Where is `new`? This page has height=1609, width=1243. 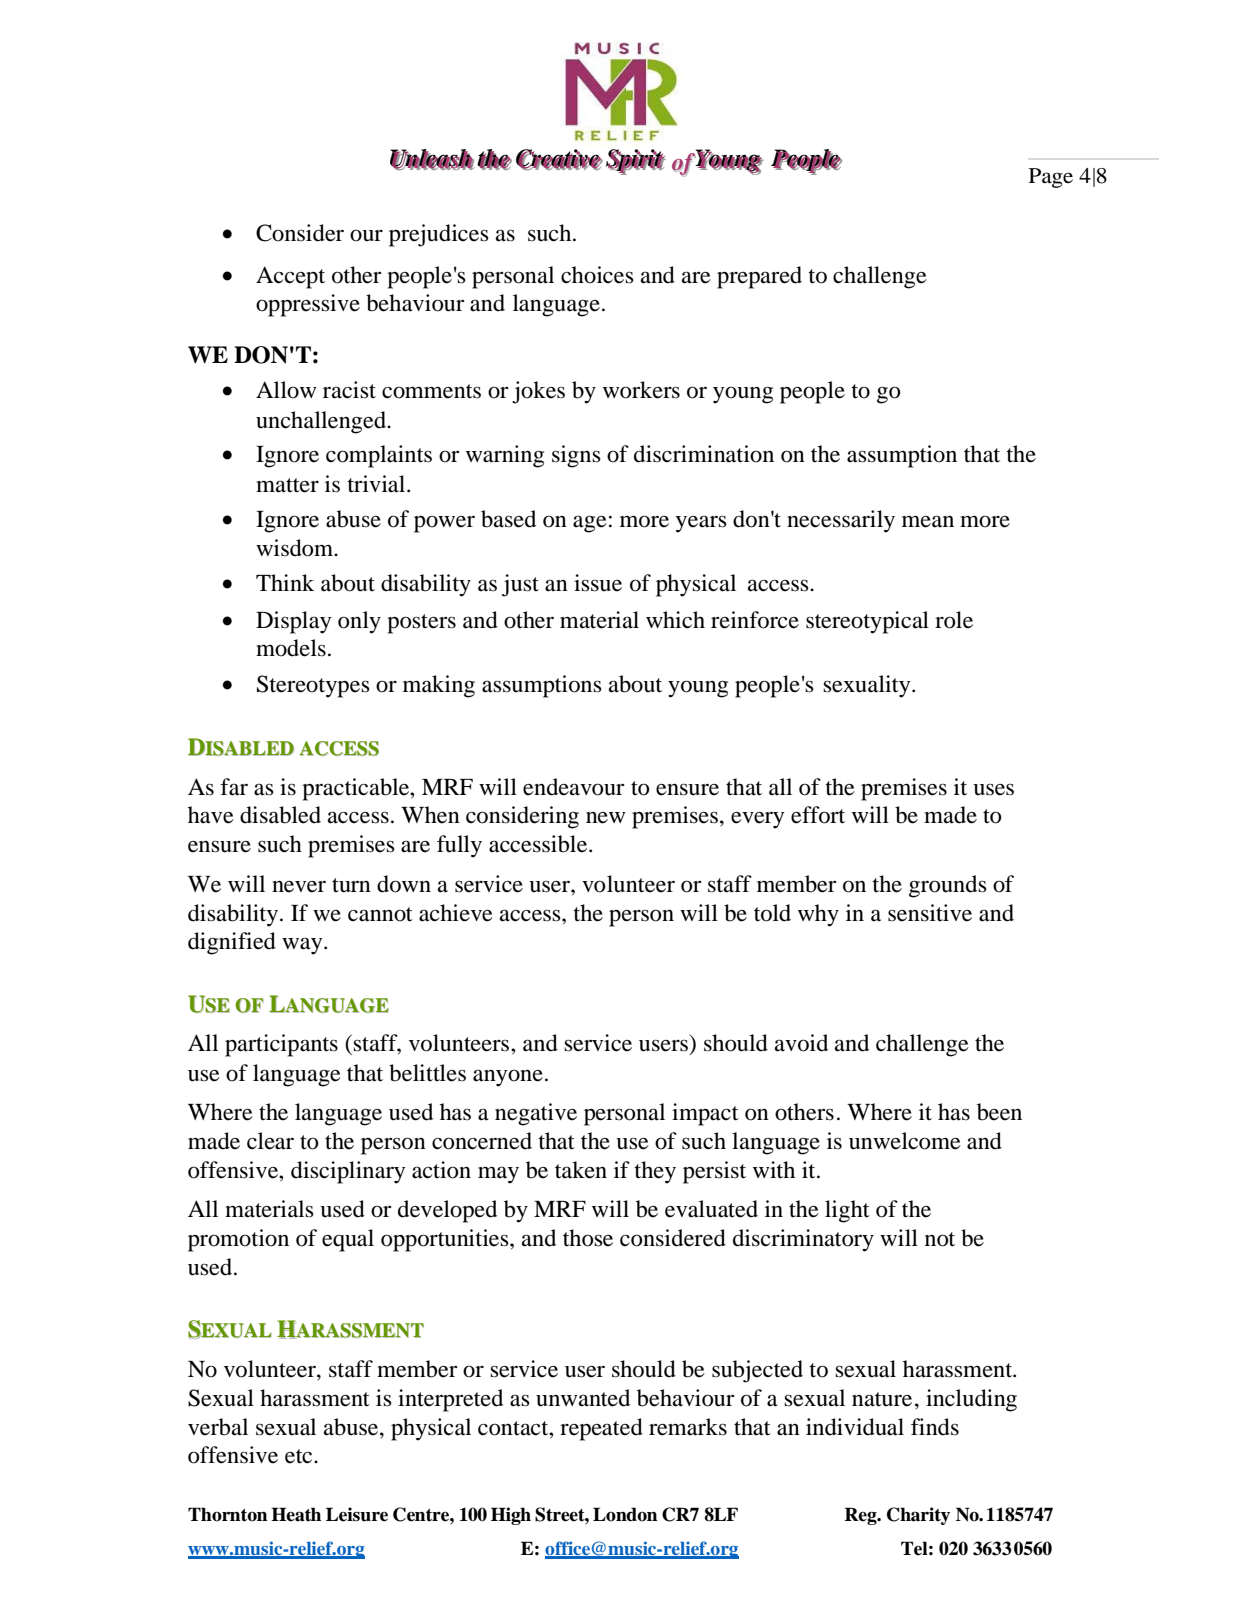
new is located at coordinates (605, 818).
